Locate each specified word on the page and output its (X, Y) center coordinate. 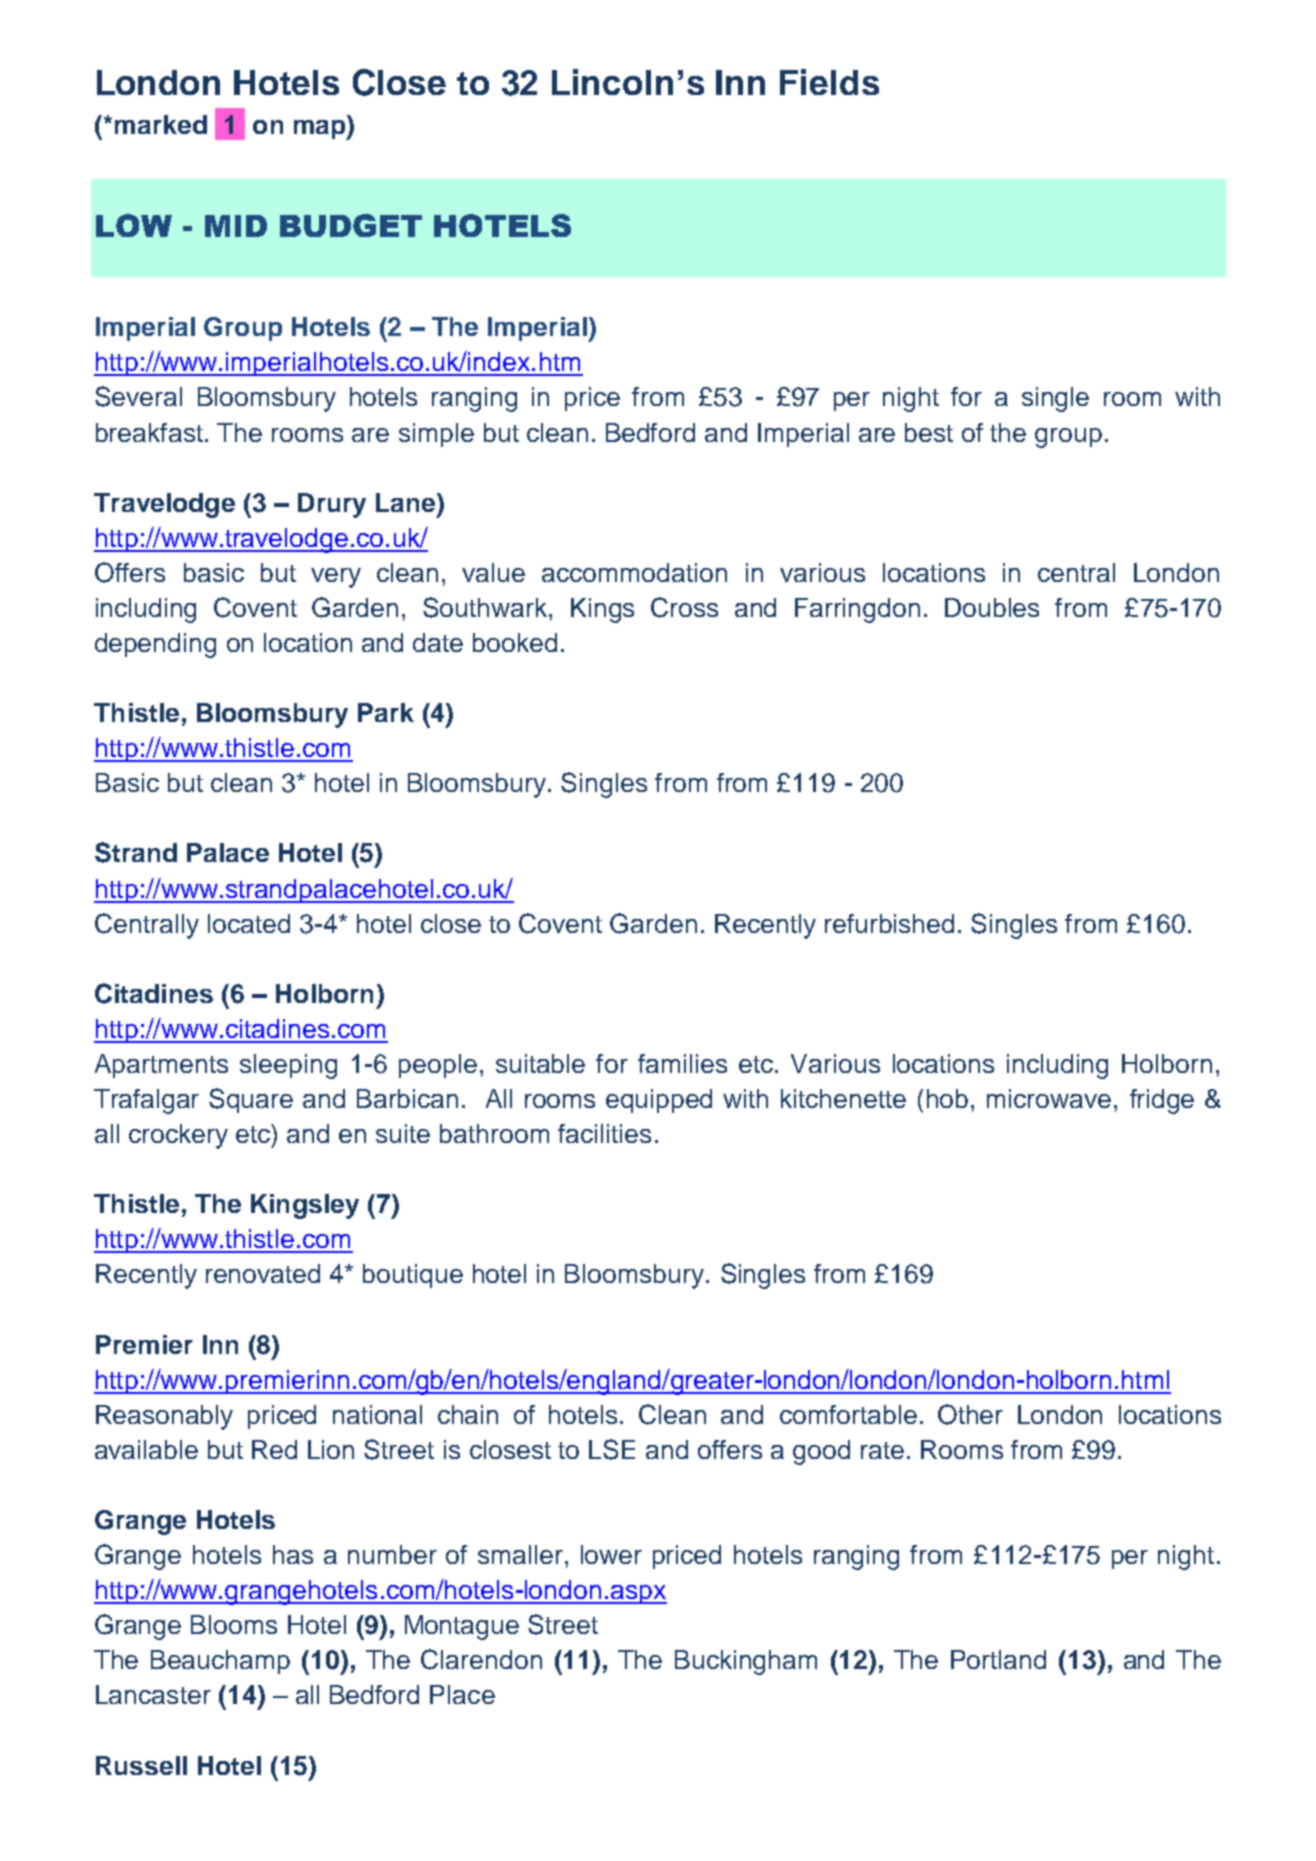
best (929, 432)
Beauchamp (220, 1662)
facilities (604, 1133)
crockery (178, 1136)
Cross (684, 607)
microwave (1049, 1098)
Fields (829, 82)
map (321, 130)
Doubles (992, 607)
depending (155, 645)
